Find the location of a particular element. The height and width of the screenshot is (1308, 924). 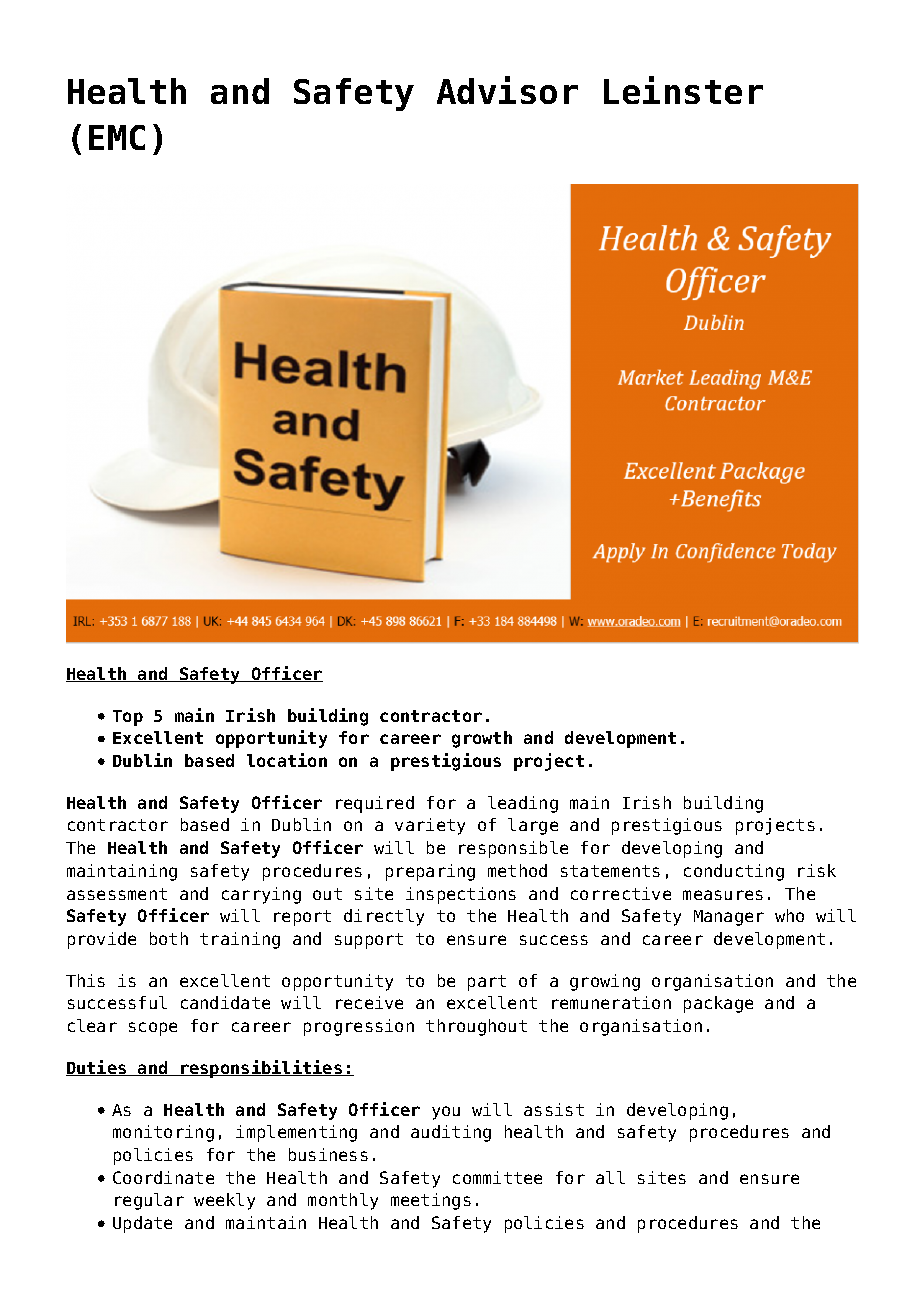

Coordinate is located at coordinates (163, 1177).
